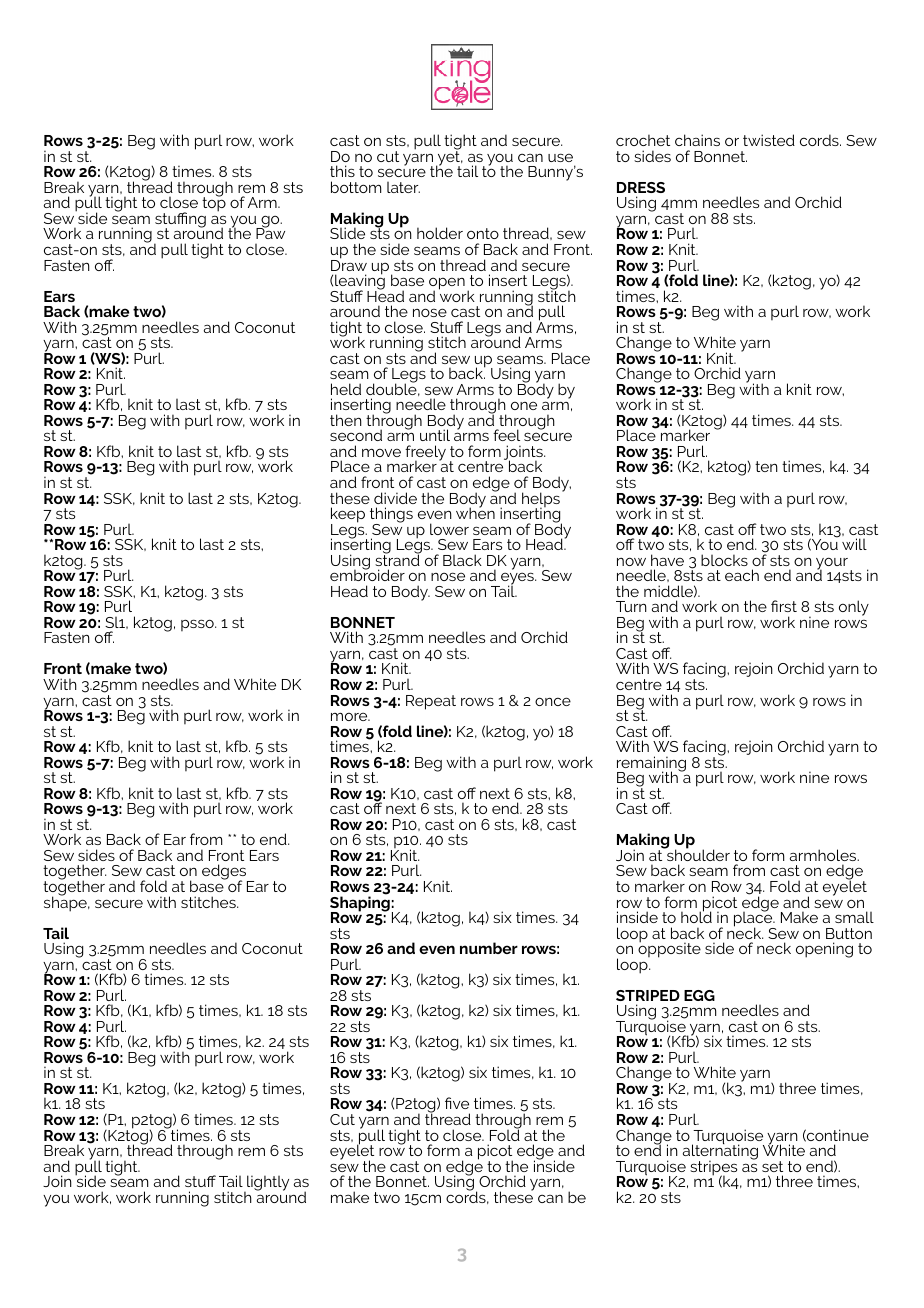 The height and width of the document is (1308, 924). What do you see at coordinates (214, 204) in the document?
I see `top` at bounding box center [214, 204].
